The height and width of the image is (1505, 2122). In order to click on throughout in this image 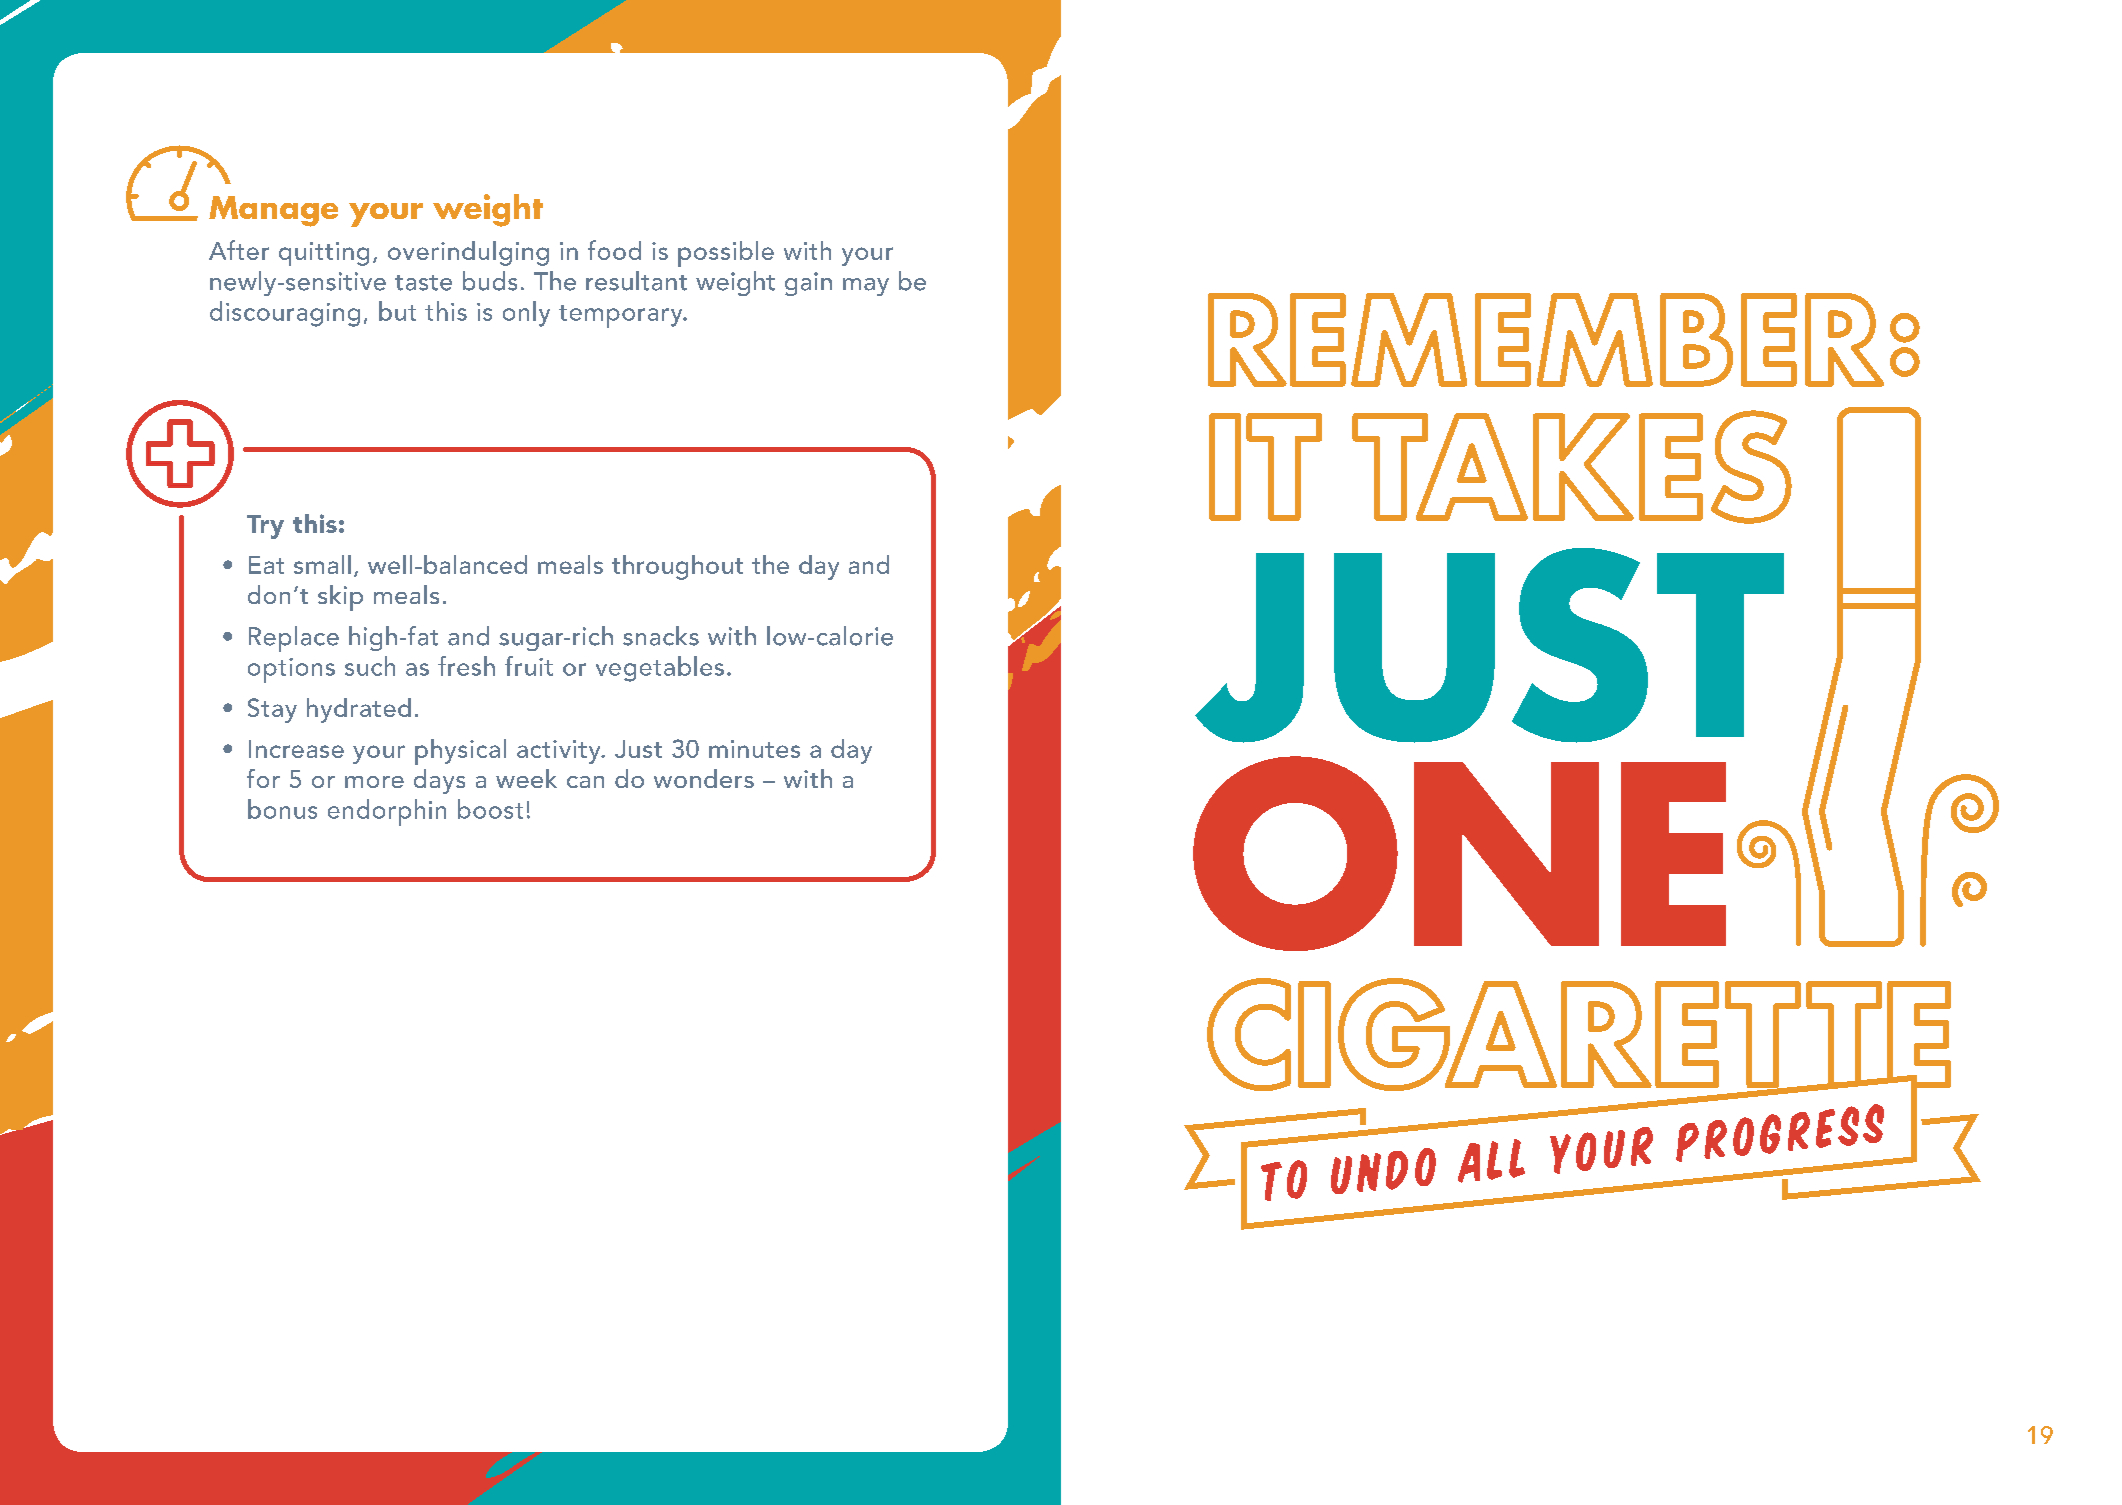, I will do `click(677, 567)`.
